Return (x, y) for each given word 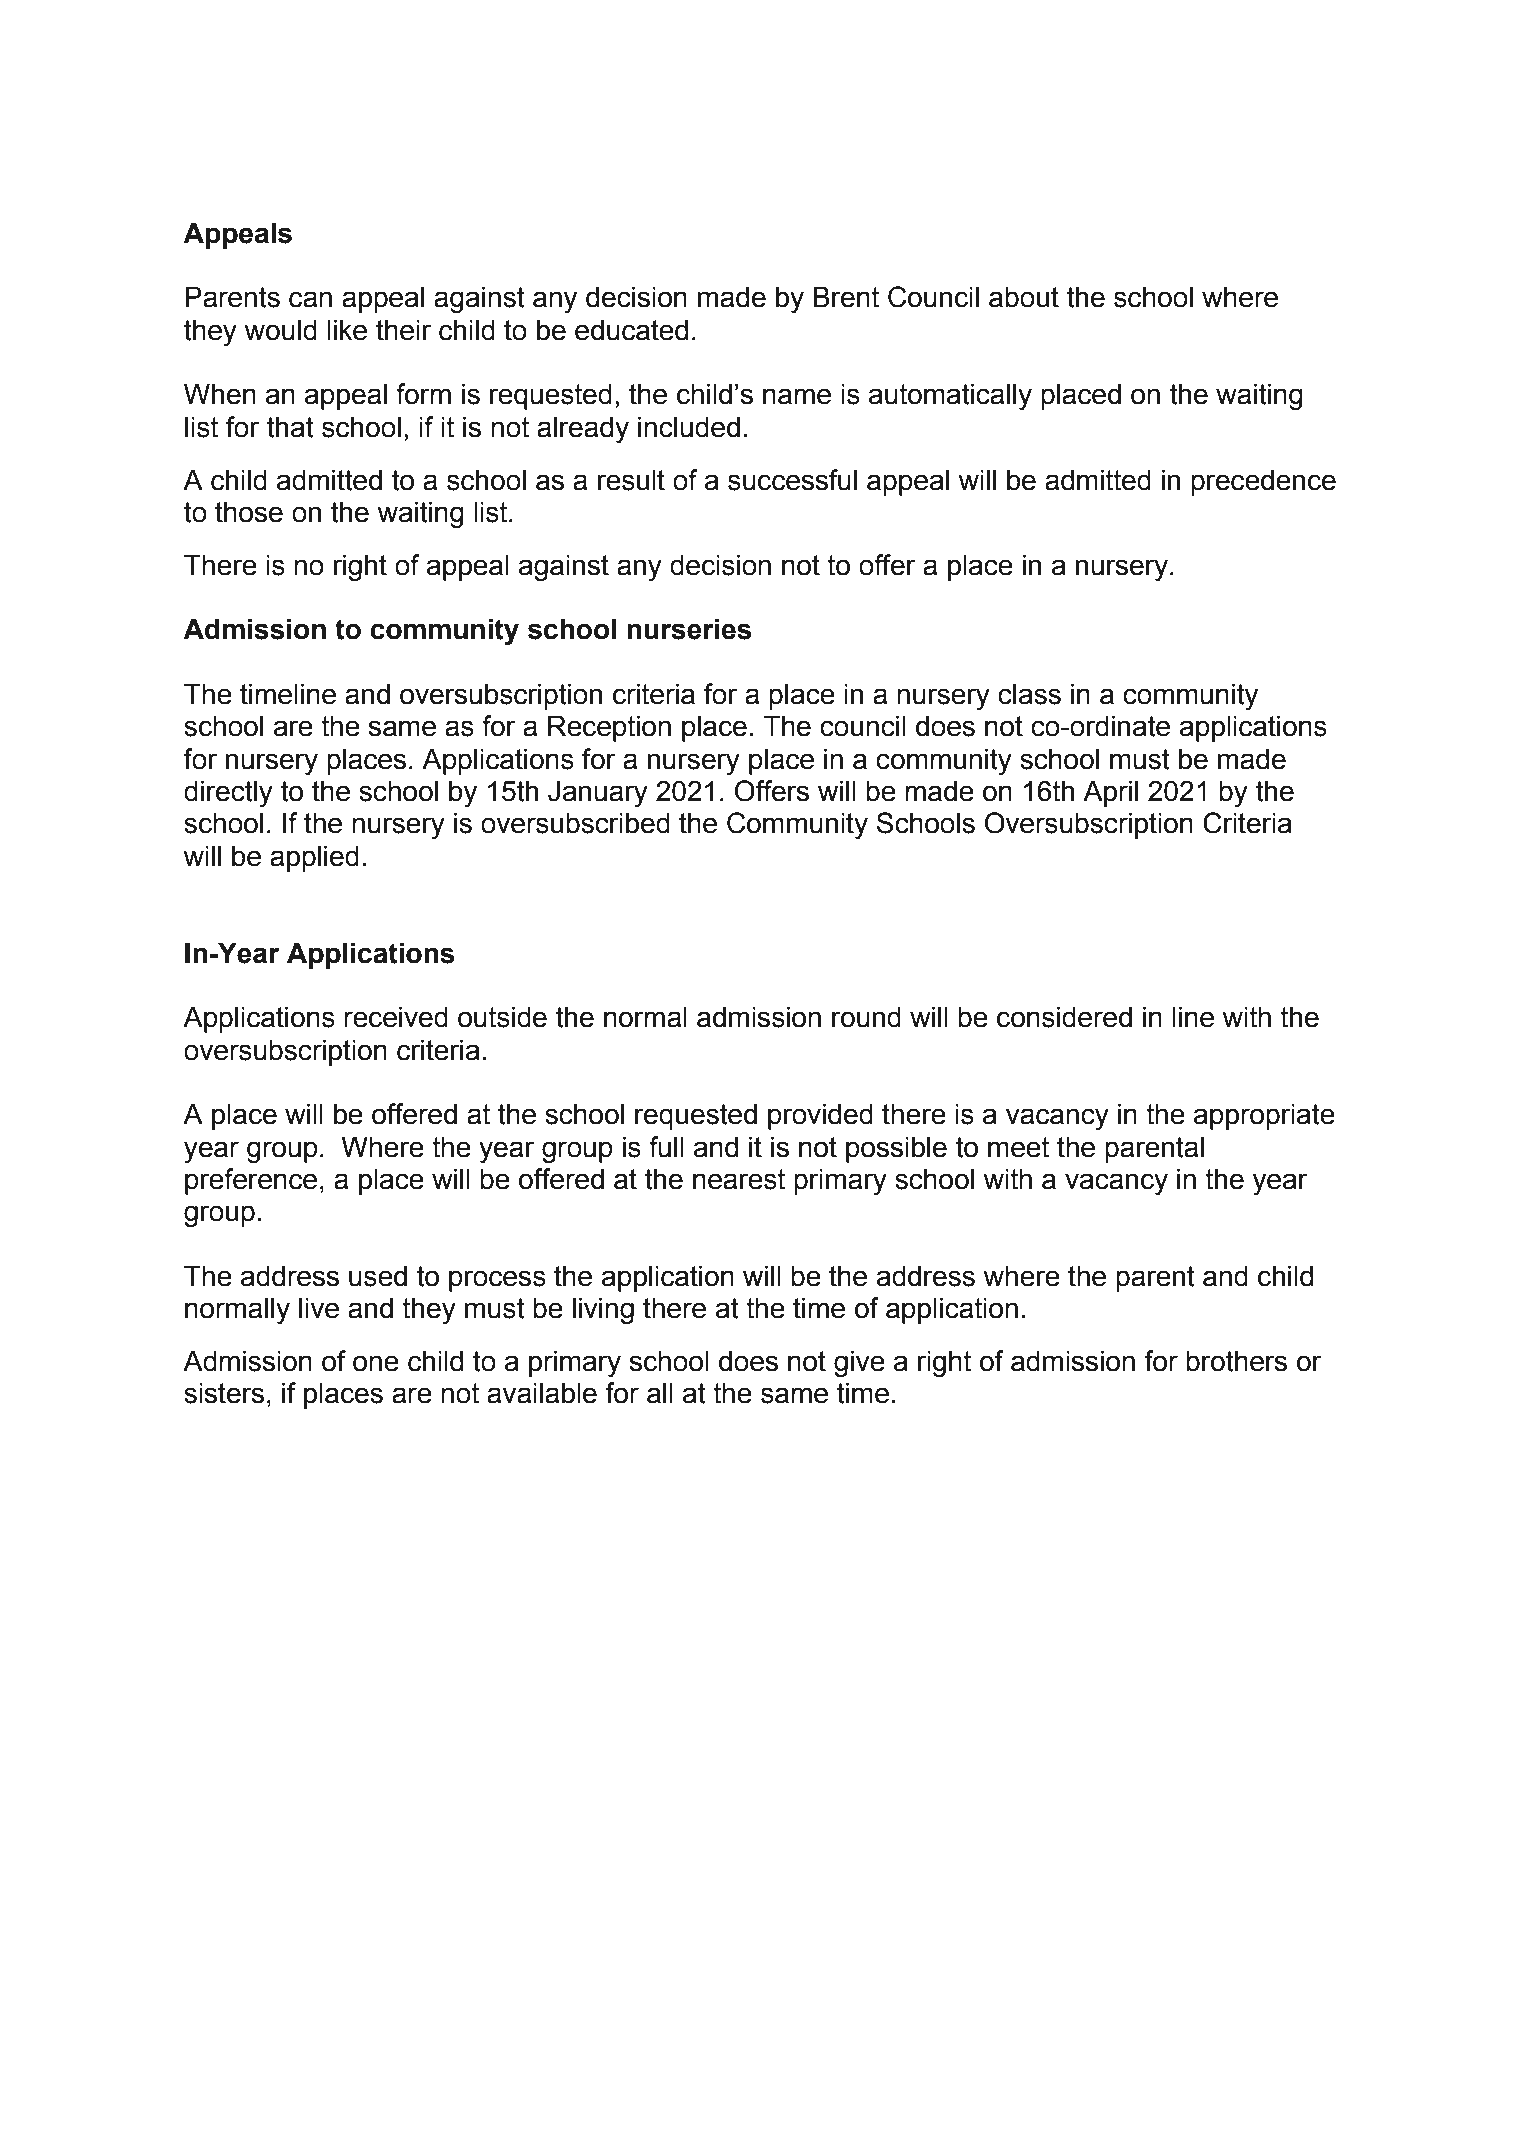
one (376, 1363)
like (347, 330)
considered (1064, 1017)
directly (228, 793)
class (1029, 694)
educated (631, 330)
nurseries (689, 629)
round (866, 1017)
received (396, 1017)
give (859, 1363)
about (1024, 297)
